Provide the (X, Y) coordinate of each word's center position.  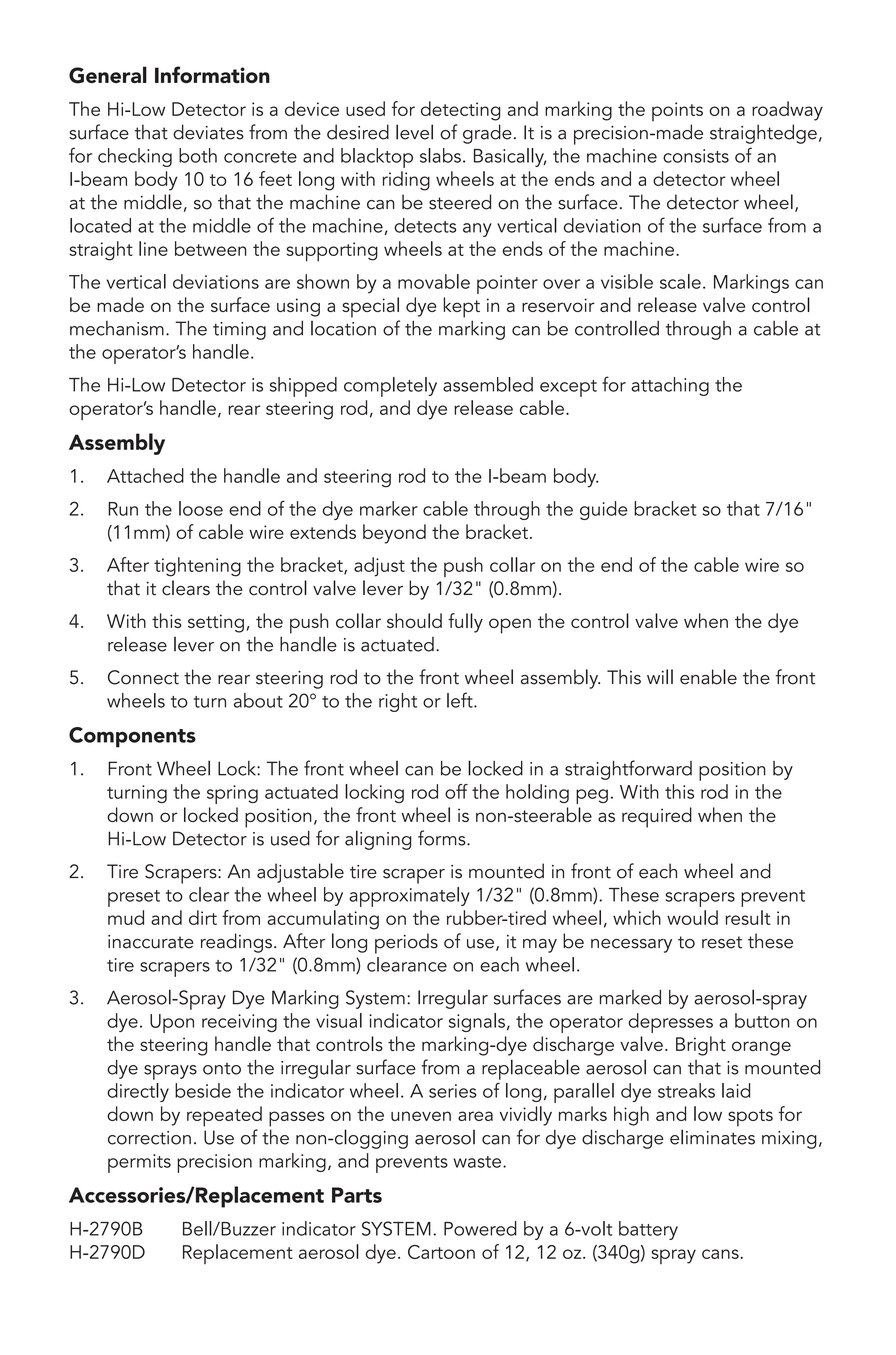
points (677, 111)
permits (139, 1163)
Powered (480, 1228)
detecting (461, 111)
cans (720, 1254)
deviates (208, 132)
